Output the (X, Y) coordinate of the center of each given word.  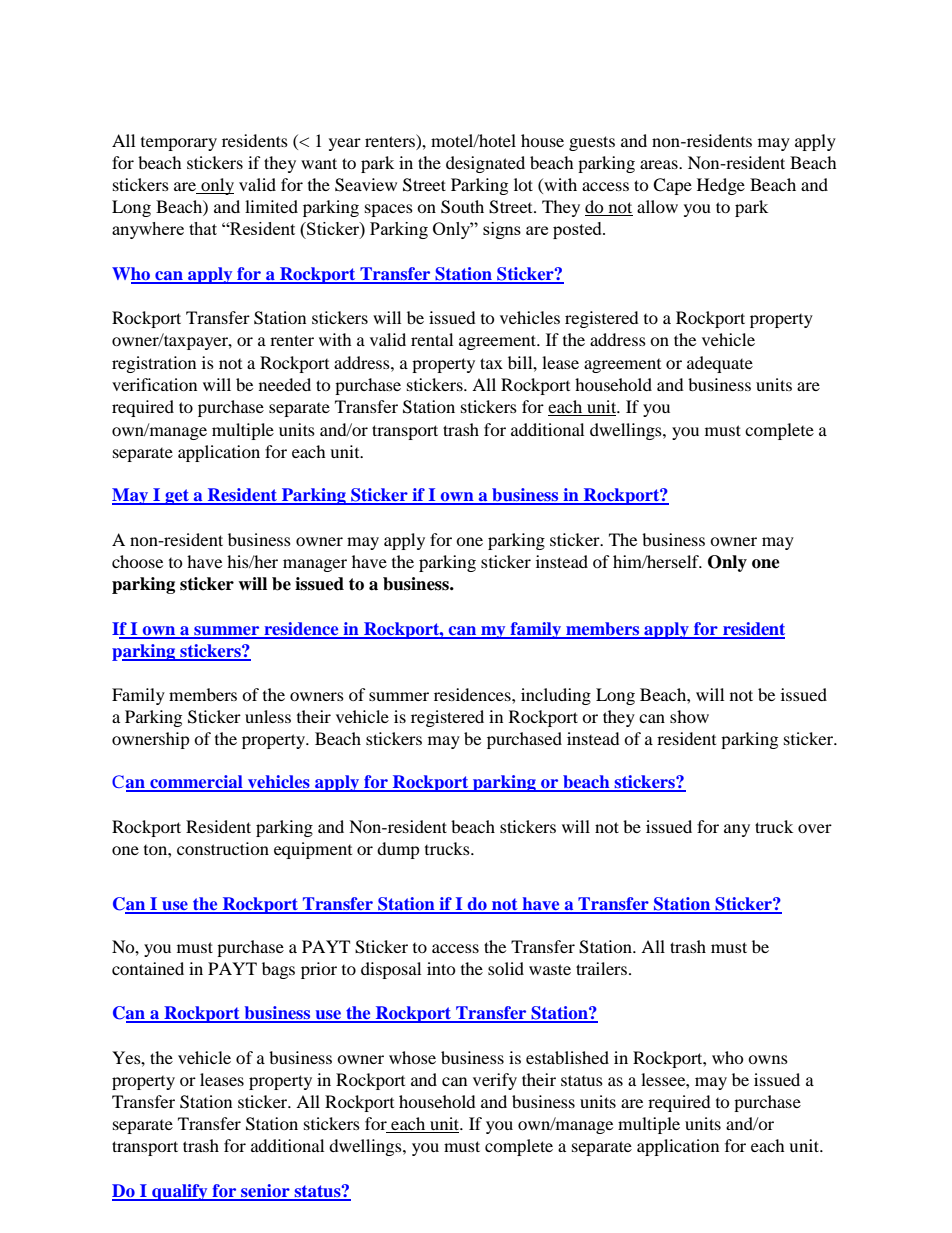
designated (485, 164)
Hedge (721, 186)
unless (268, 716)
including (556, 696)
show (689, 716)
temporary (179, 144)
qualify (180, 1192)
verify (495, 1081)
